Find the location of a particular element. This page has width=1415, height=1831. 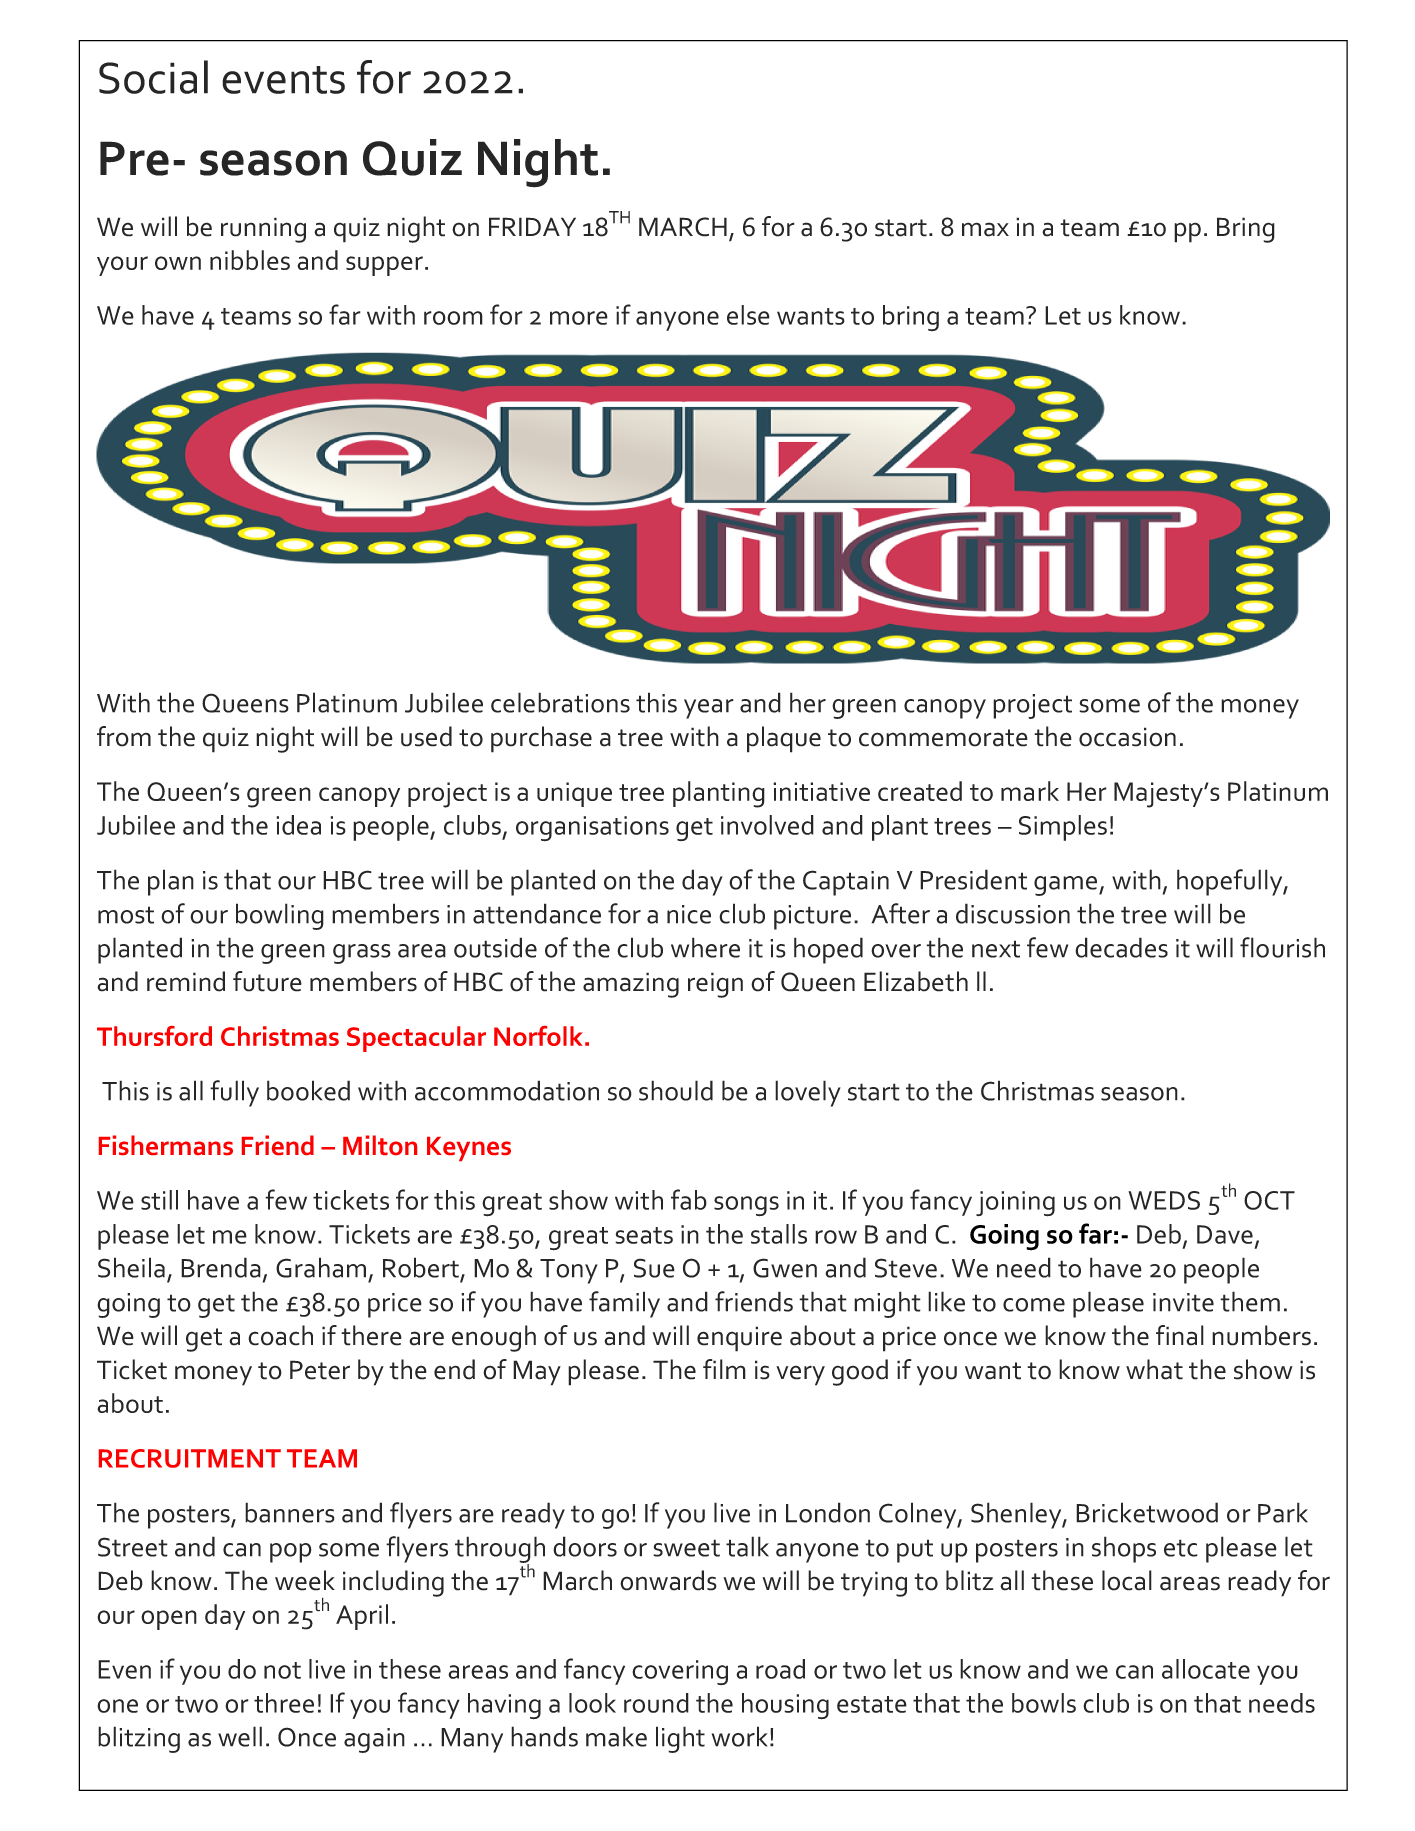

FRIDAY is located at coordinates (532, 226).
